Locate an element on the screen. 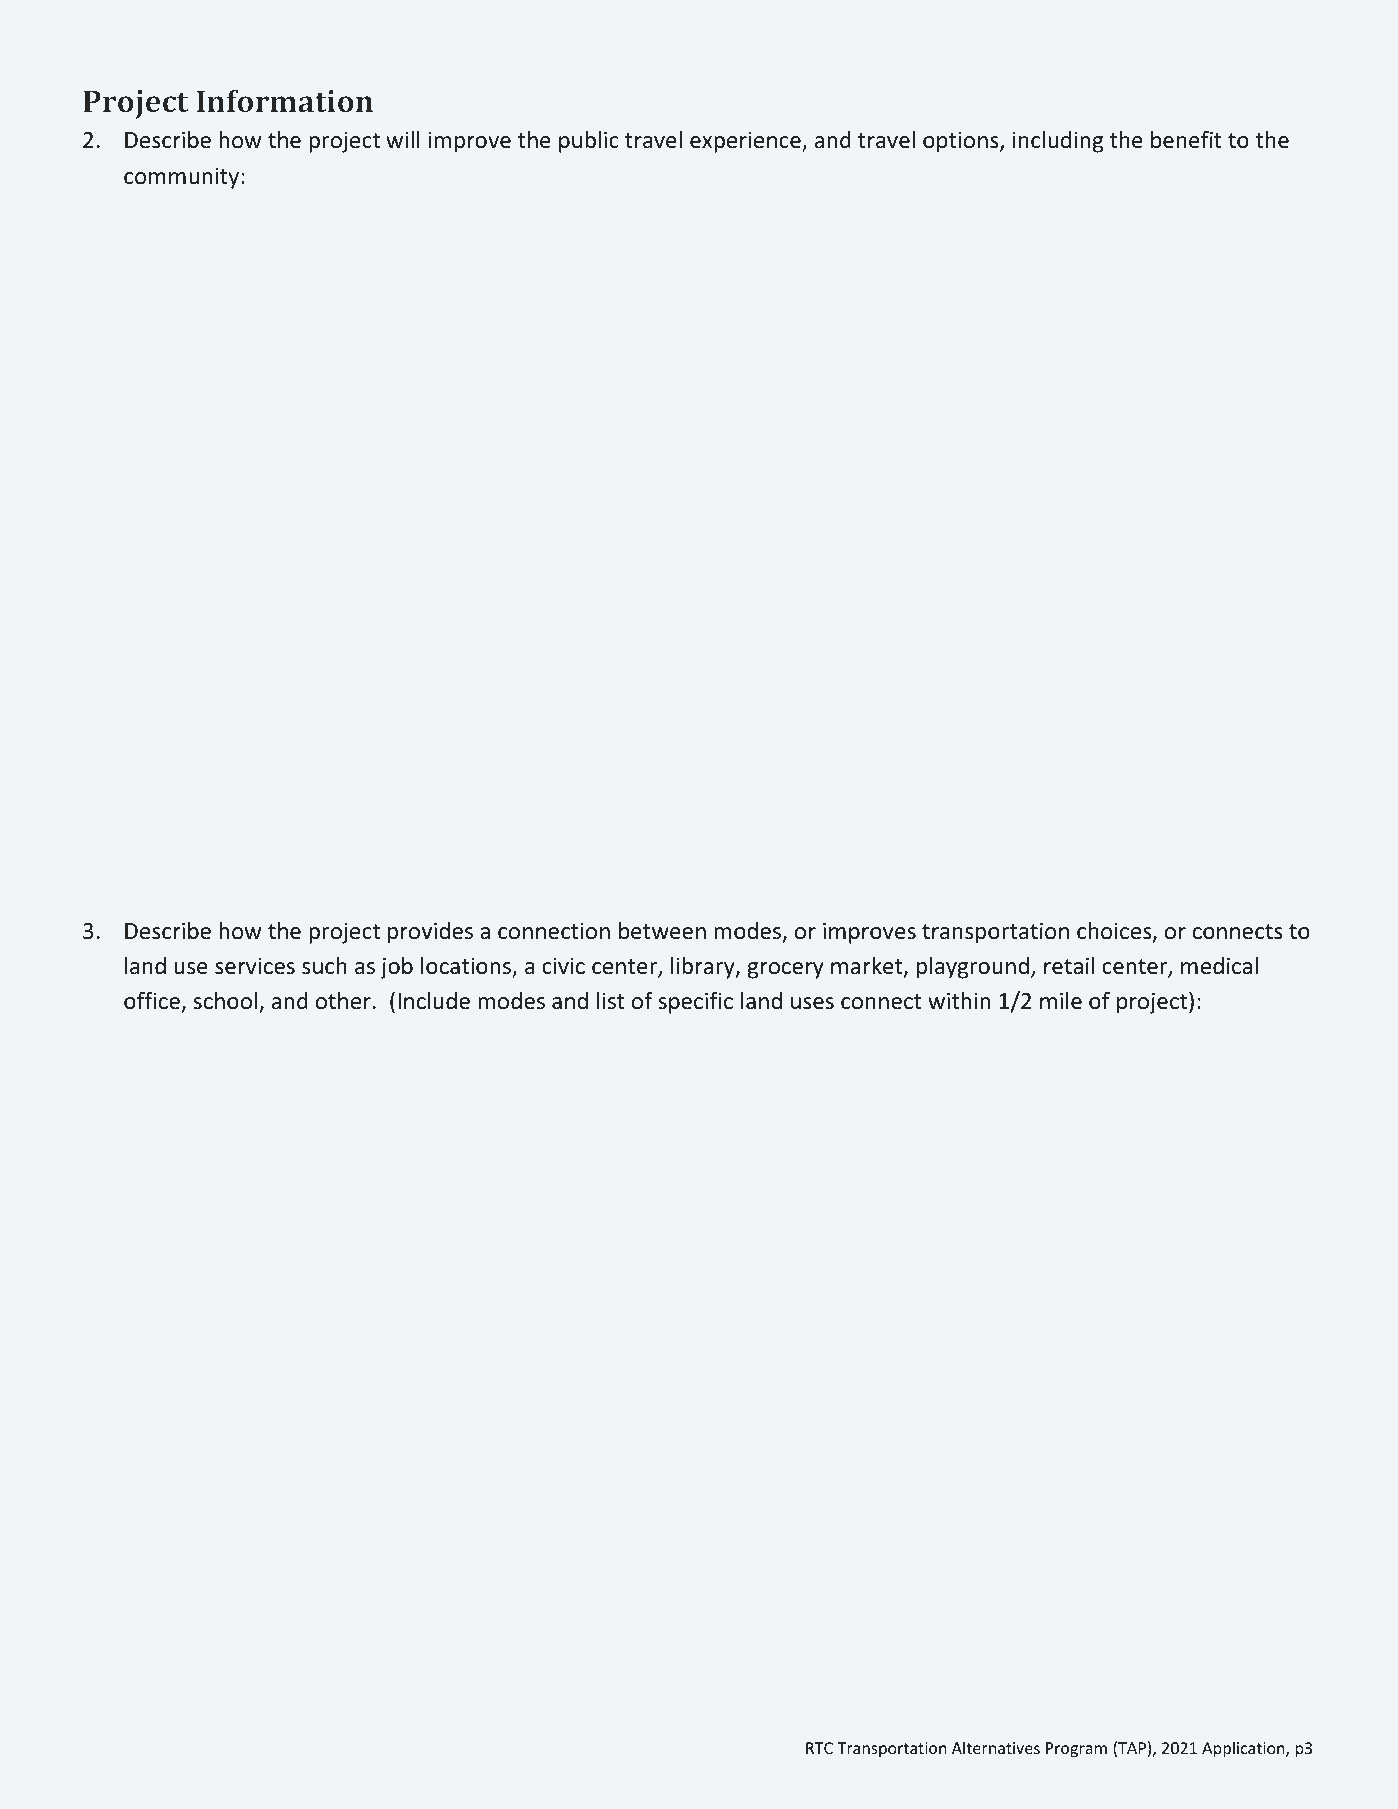 The height and width of the screenshot is (1809, 1398). school is located at coordinates (225, 1001).
